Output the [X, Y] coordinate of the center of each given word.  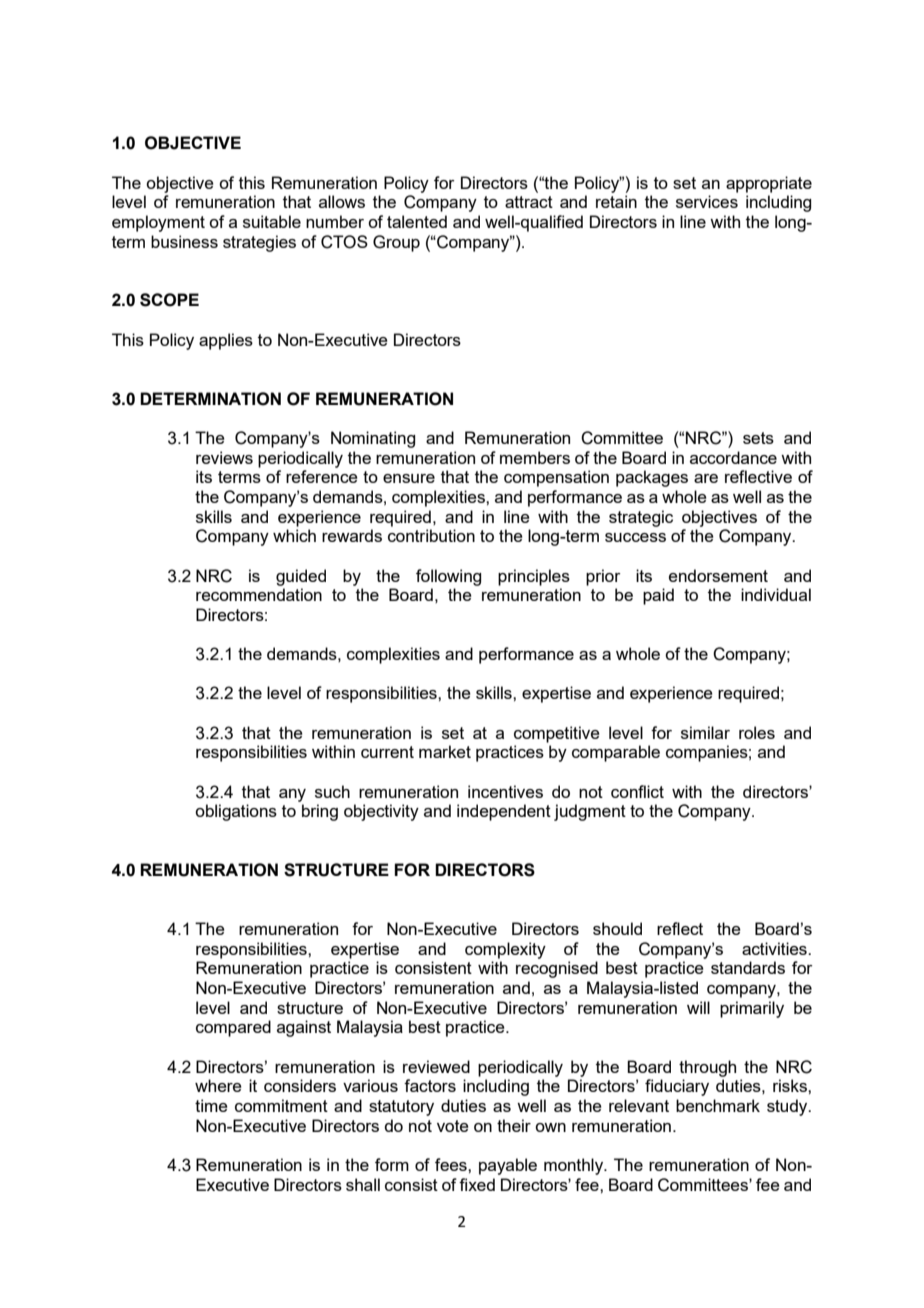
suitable [272, 221]
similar [705, 732]
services [707, 201]
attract [529, 202]
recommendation [259, 594]
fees [452, 1164]
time [211, 1105]
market [445, 751]
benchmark [718, 1105]
